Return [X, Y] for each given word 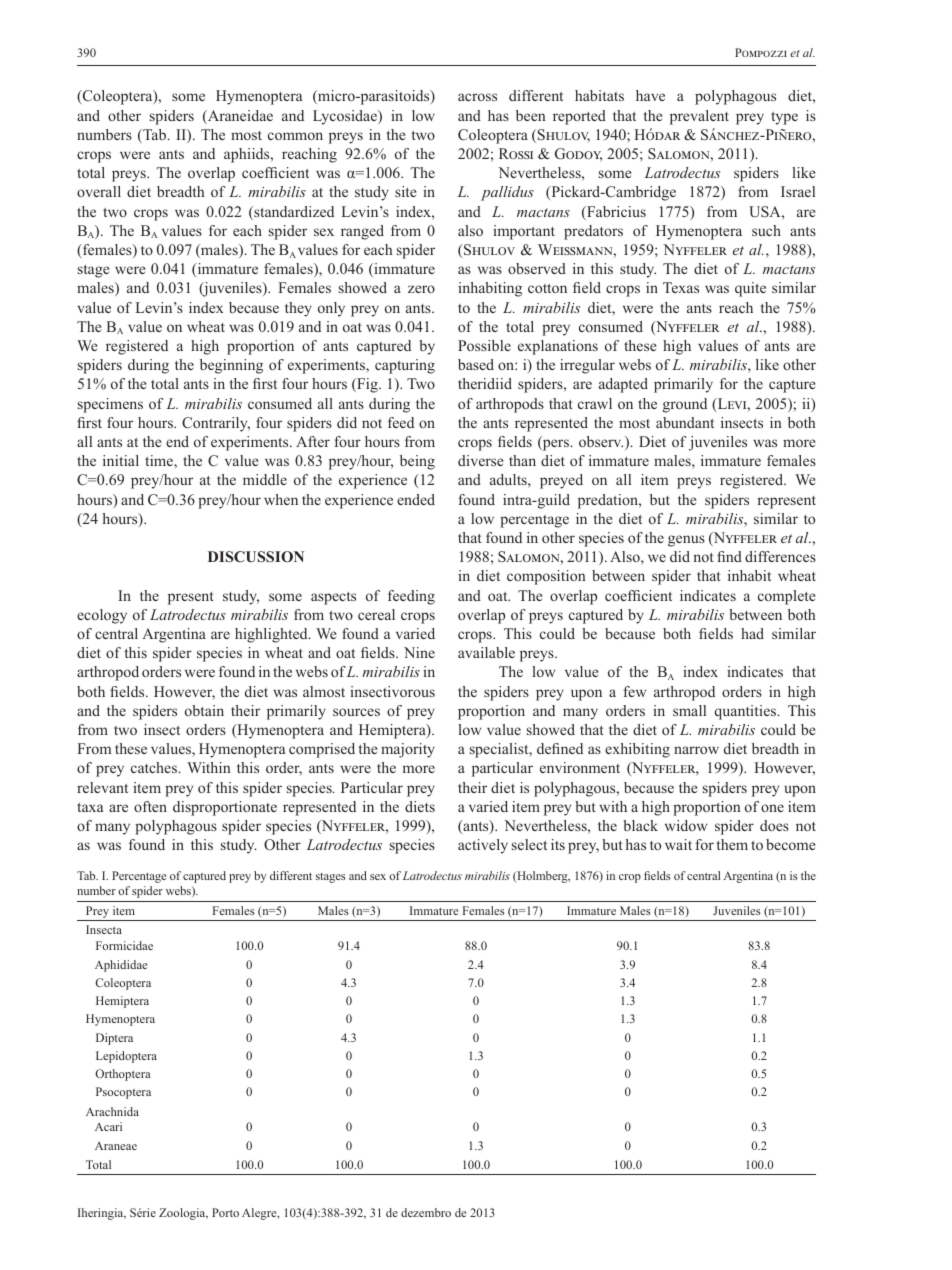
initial [121, 460]
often [150, 806]
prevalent [699, 117]
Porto [225, 1212]
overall [99, 191]
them [732, 844]
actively [483, 846]
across [477, 97]
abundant [685, 422]
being [417, 462]
